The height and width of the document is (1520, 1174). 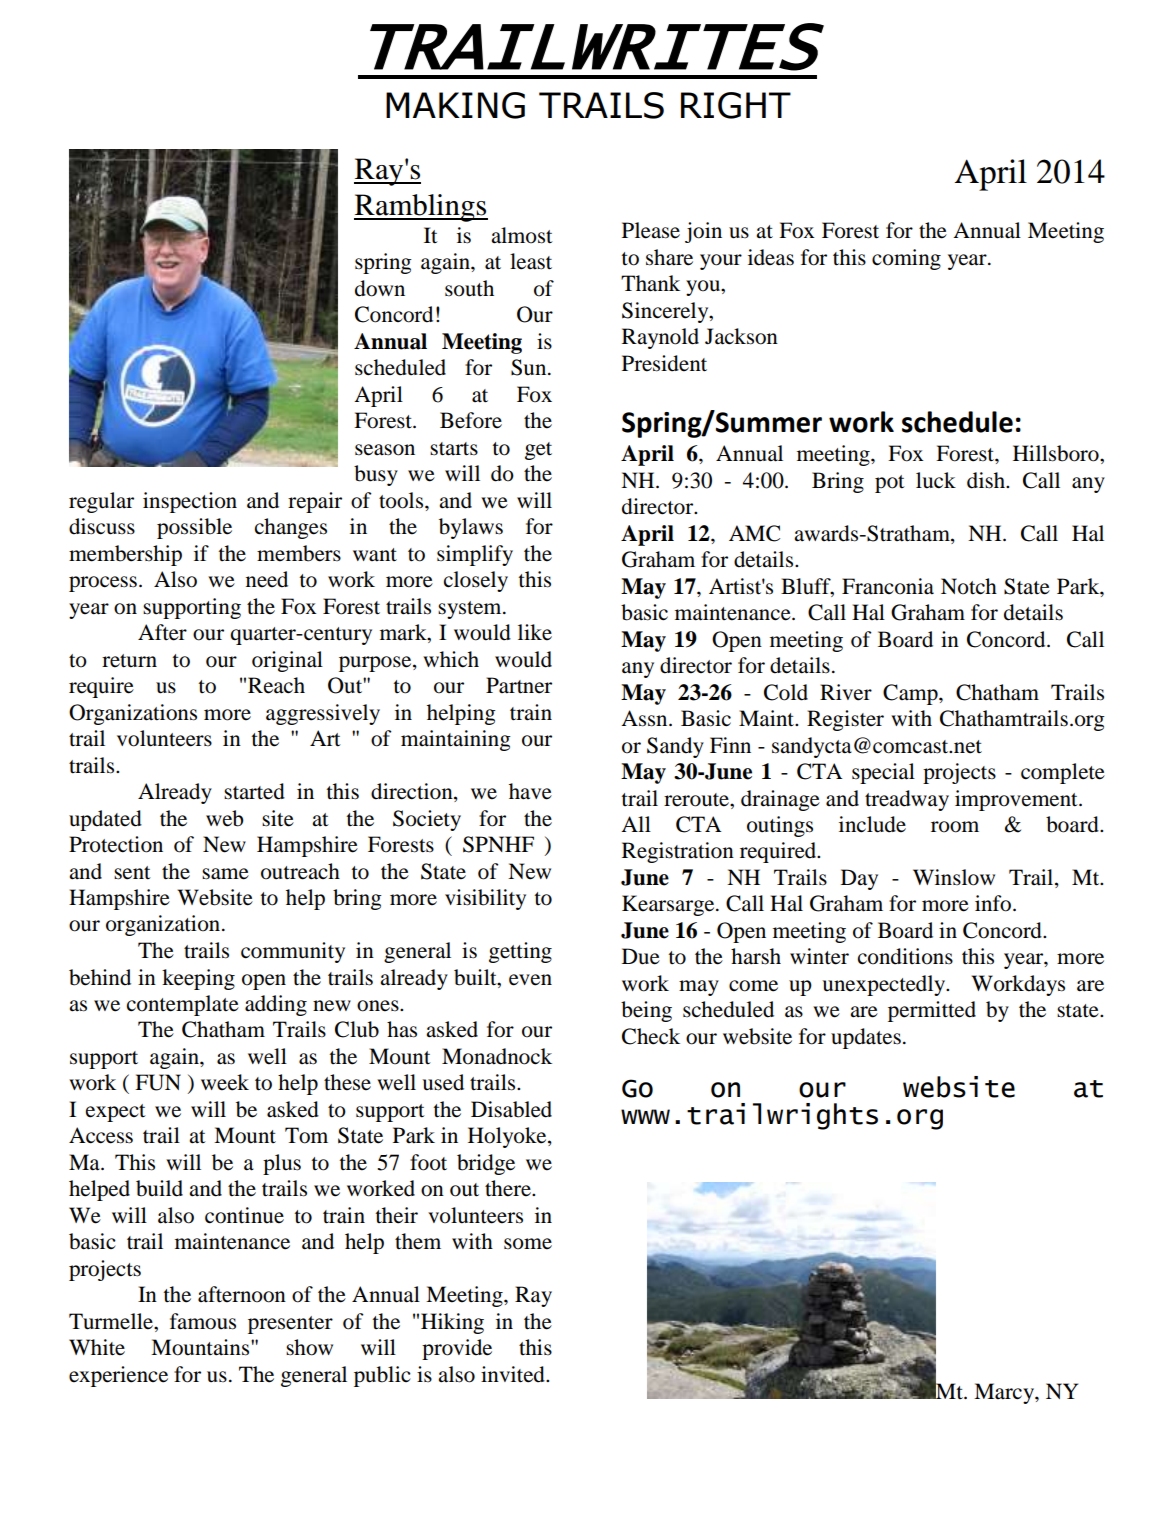 What do you see at coordinates (254, 791) in the document?
I see `started` at bounding box center [254, 791].
